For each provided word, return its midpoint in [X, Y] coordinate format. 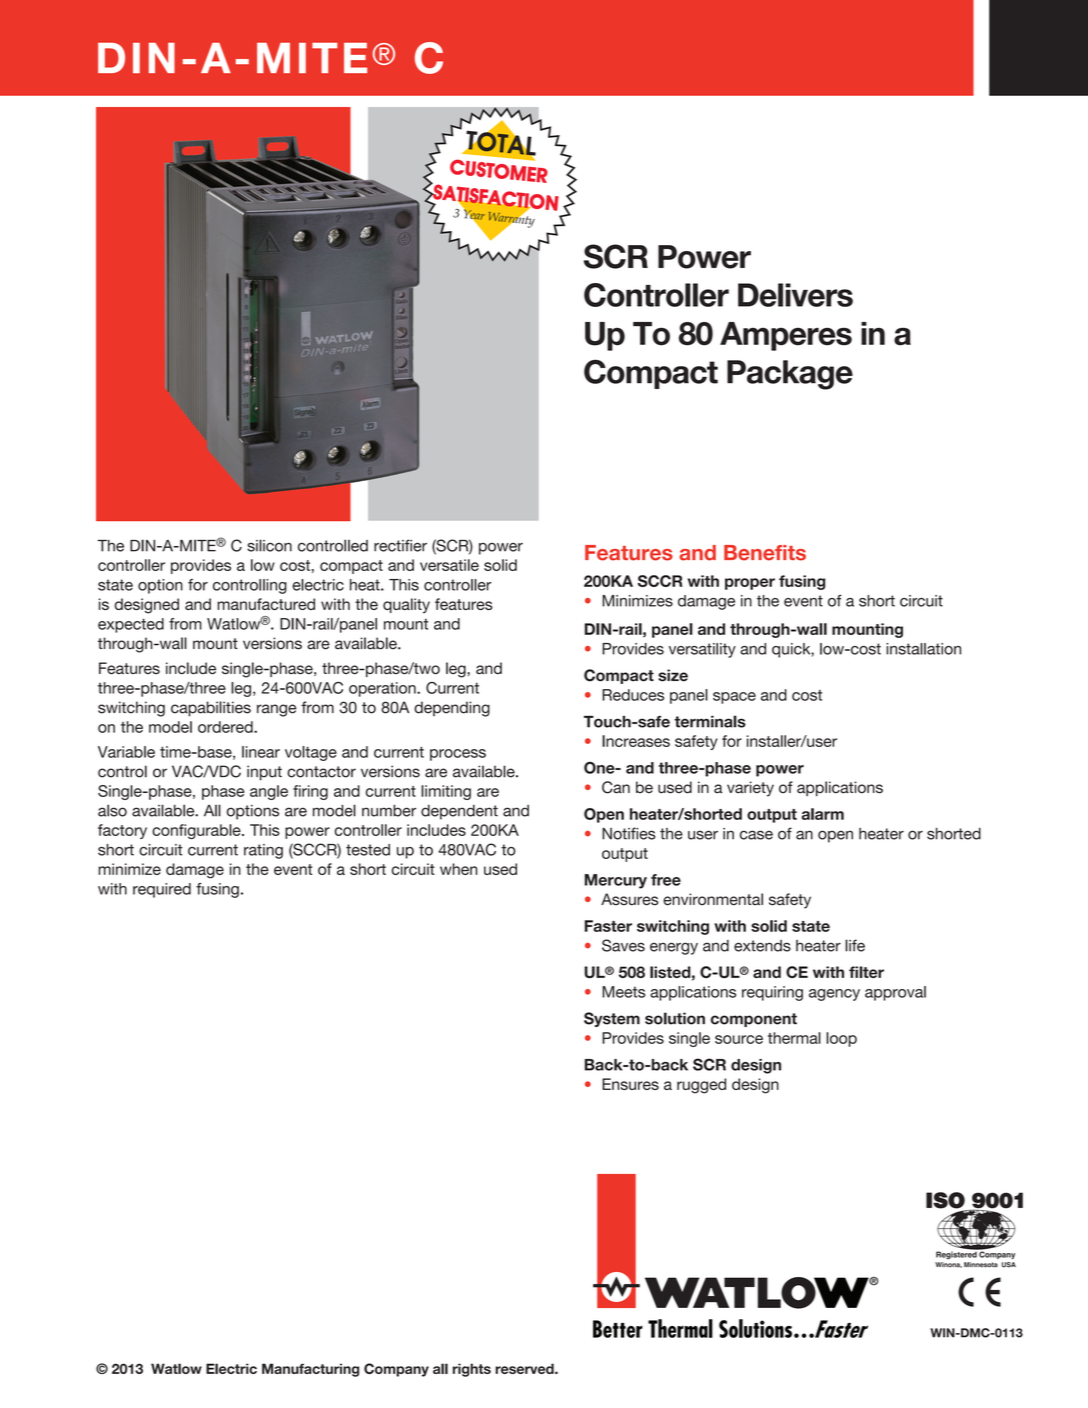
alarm [822, 814]
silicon [269, 545]
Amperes [786, 336]
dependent [459, 812]
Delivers [795, 295]
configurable [197, 831]
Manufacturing [310, 1370]
